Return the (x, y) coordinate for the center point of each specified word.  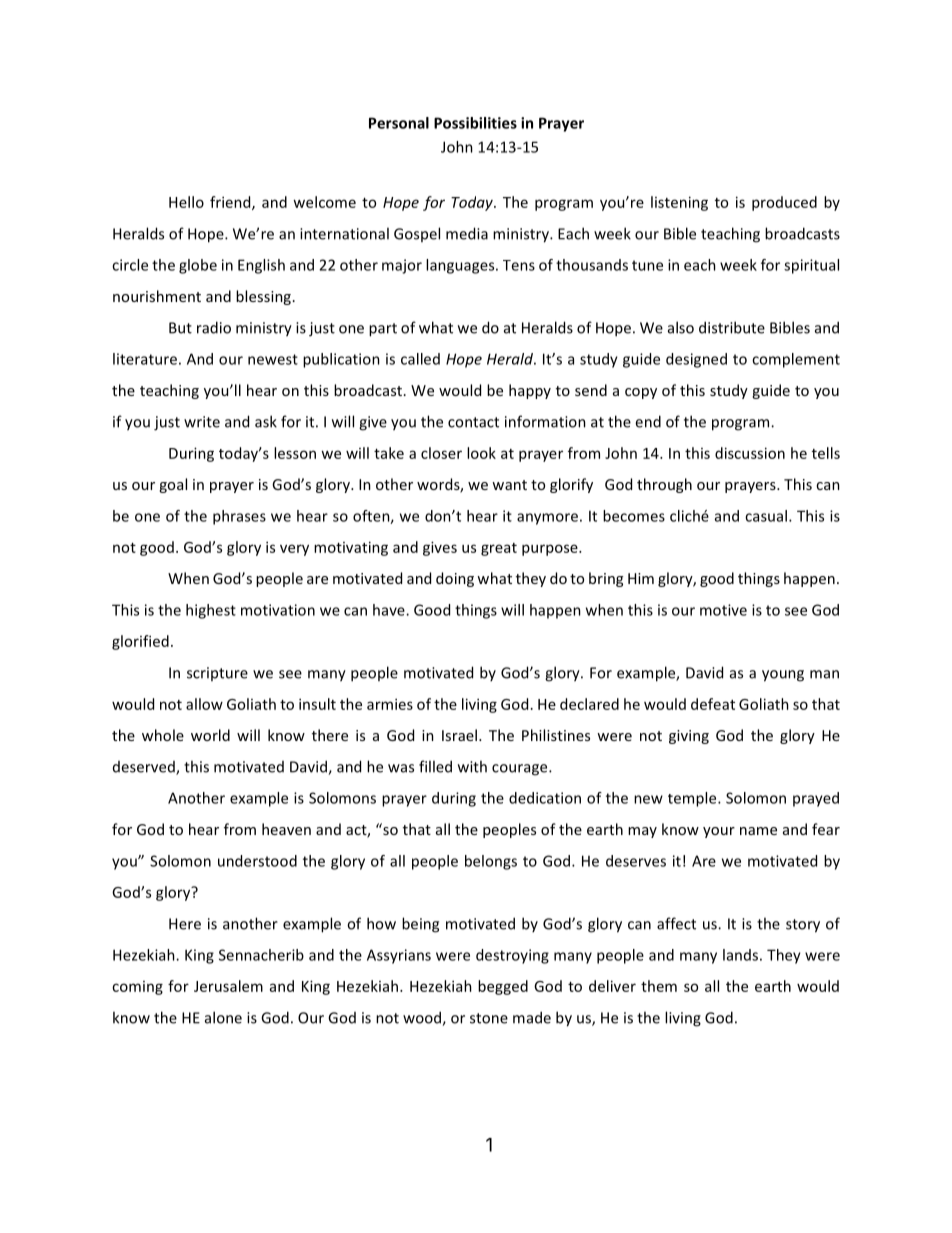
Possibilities (475, 123)
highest (211, 611)
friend (231, 203)
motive (723, 610)
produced (784, 203)
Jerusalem (228, 986)
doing (455, 579)
